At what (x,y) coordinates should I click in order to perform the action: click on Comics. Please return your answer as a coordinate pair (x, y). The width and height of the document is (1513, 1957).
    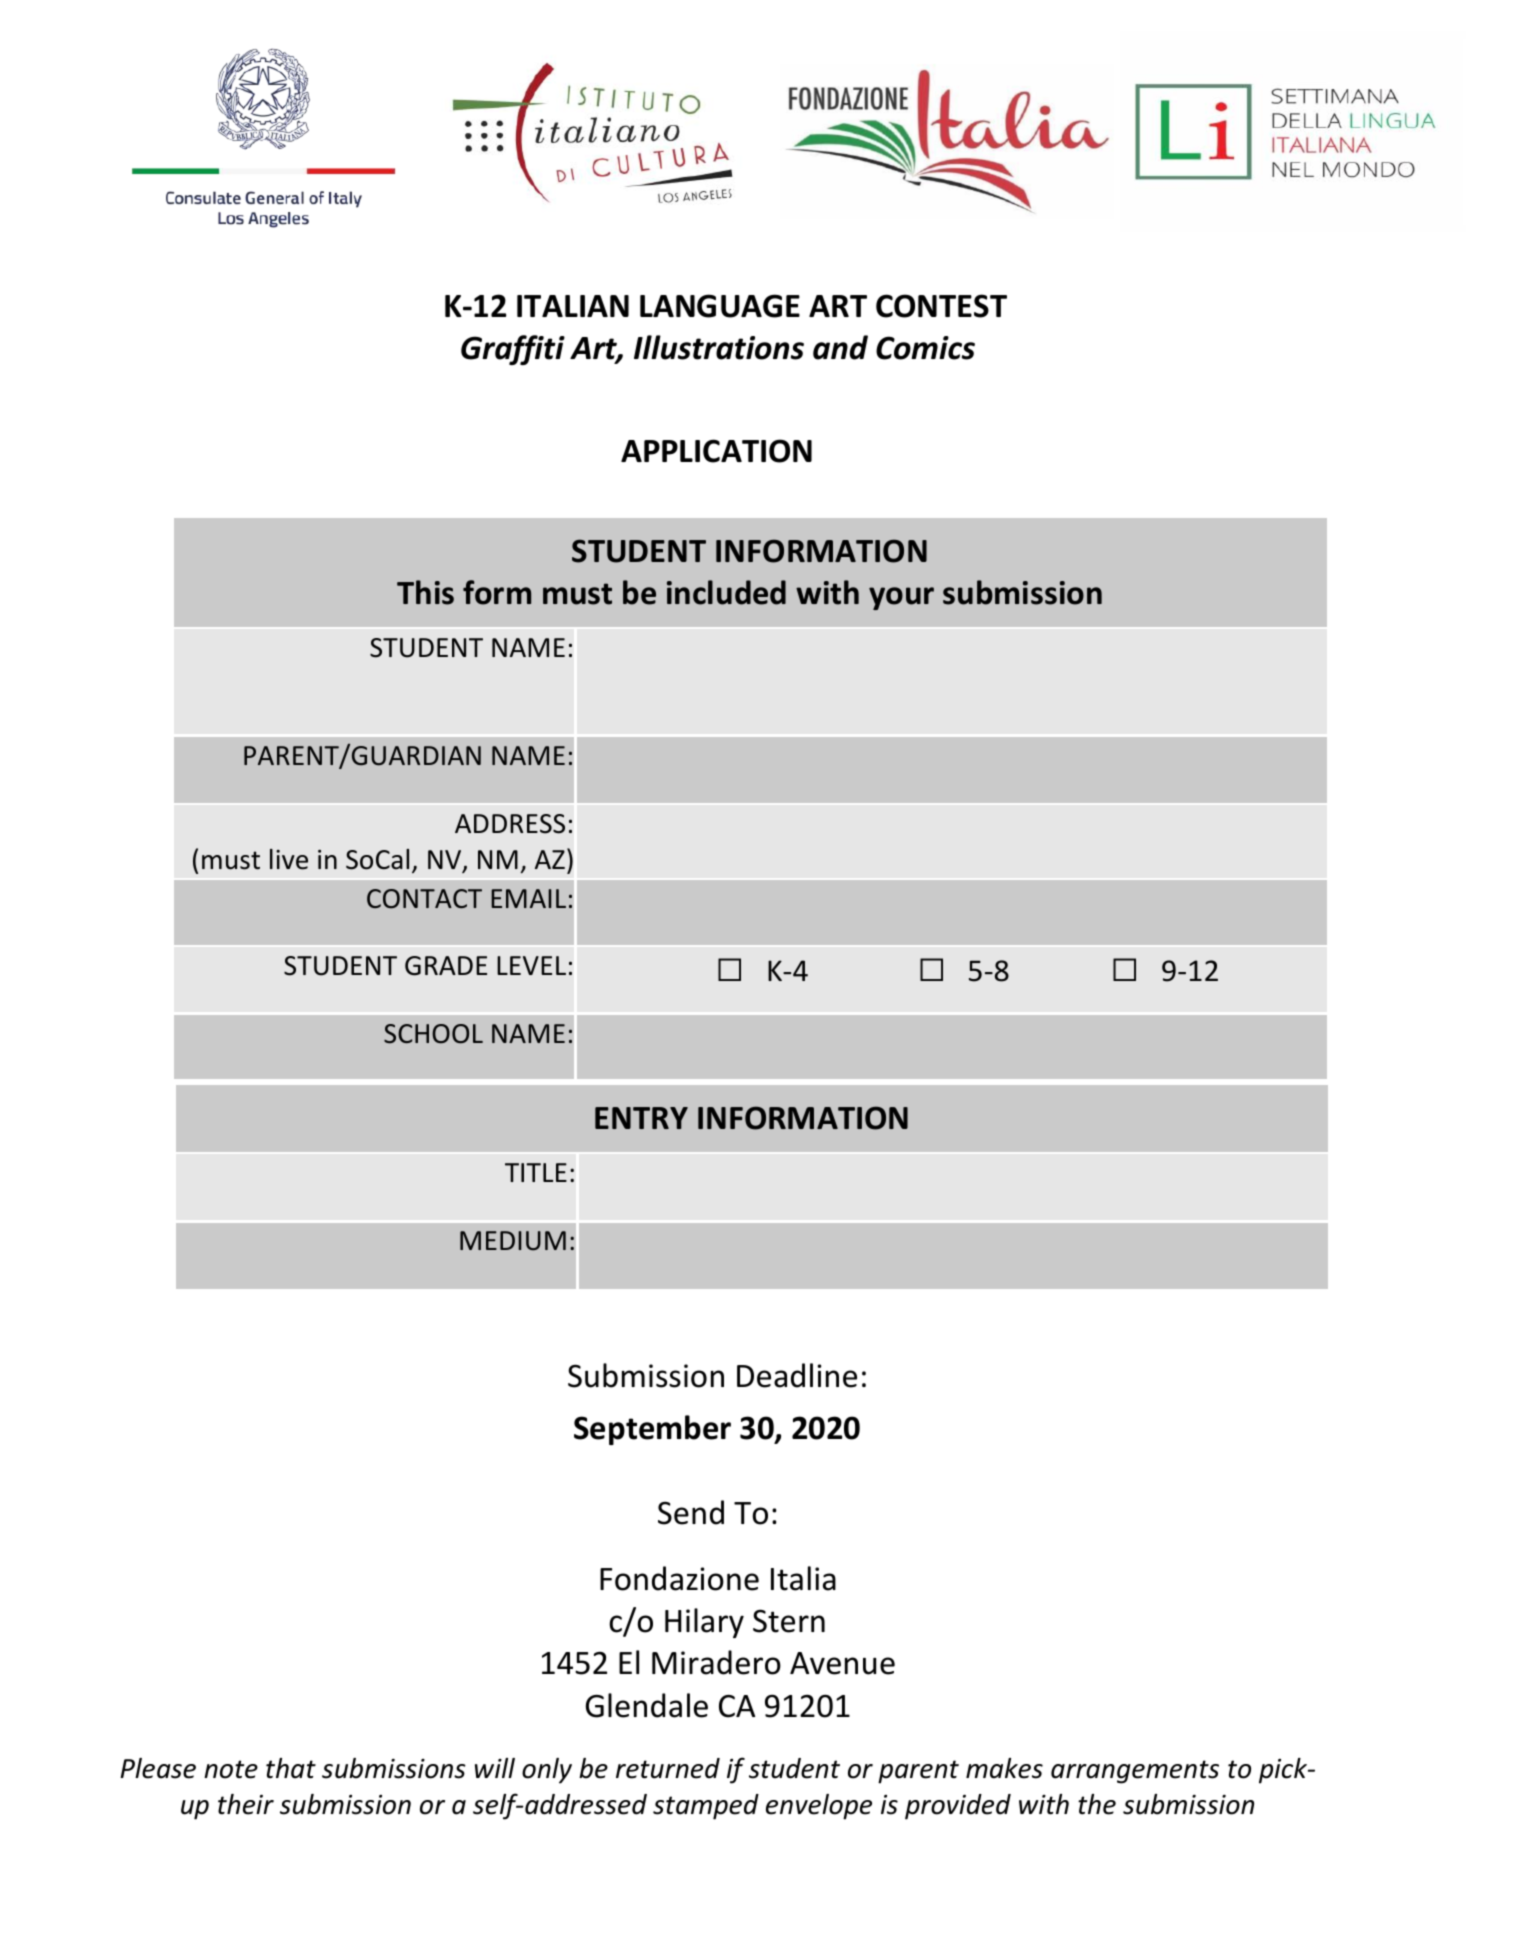
    Looking at the image, I should click on (925, 348).
